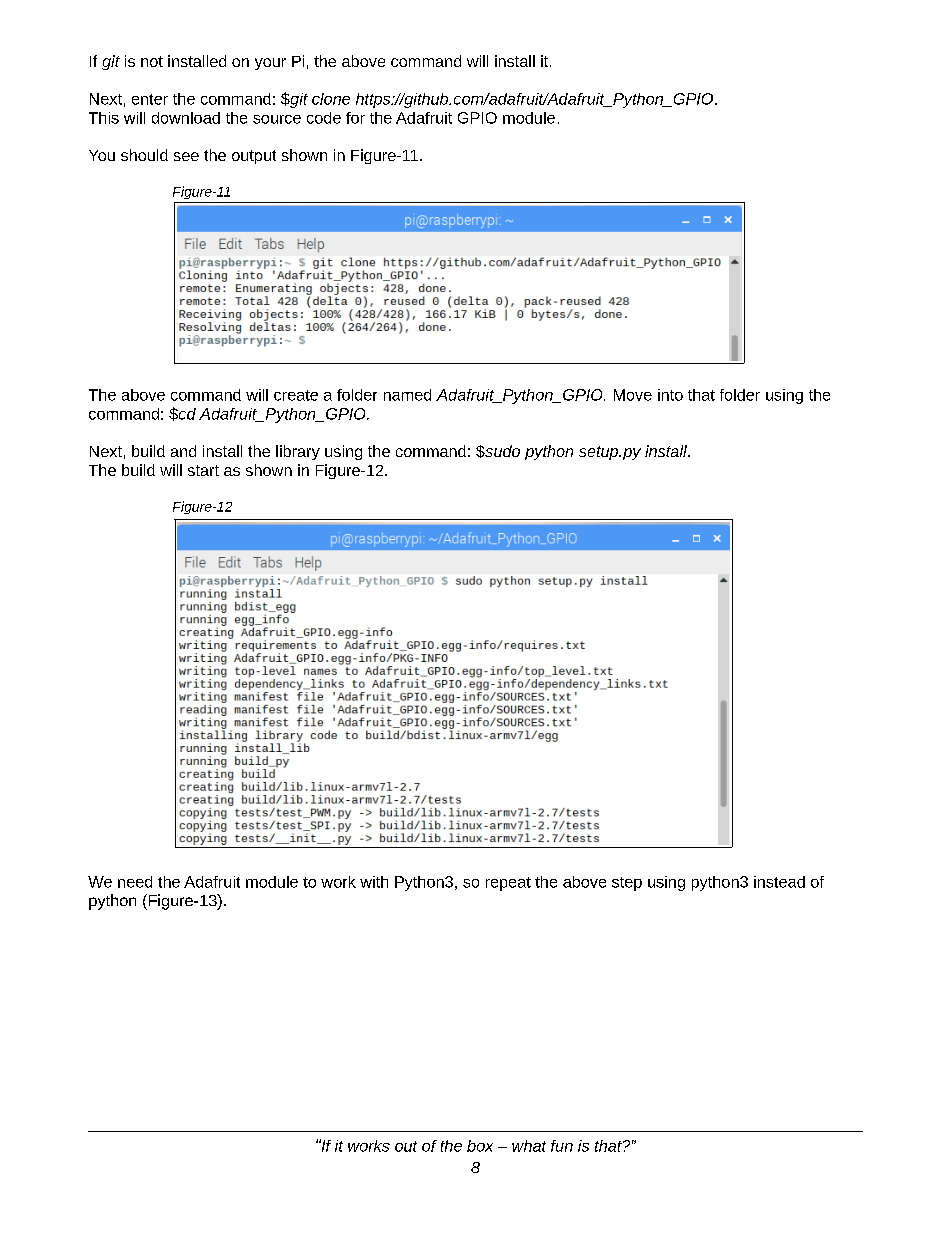 The image size is (952, 1233). Describe the element at coordinates (203, 470) in the screenshot. I see `start` at that location.
